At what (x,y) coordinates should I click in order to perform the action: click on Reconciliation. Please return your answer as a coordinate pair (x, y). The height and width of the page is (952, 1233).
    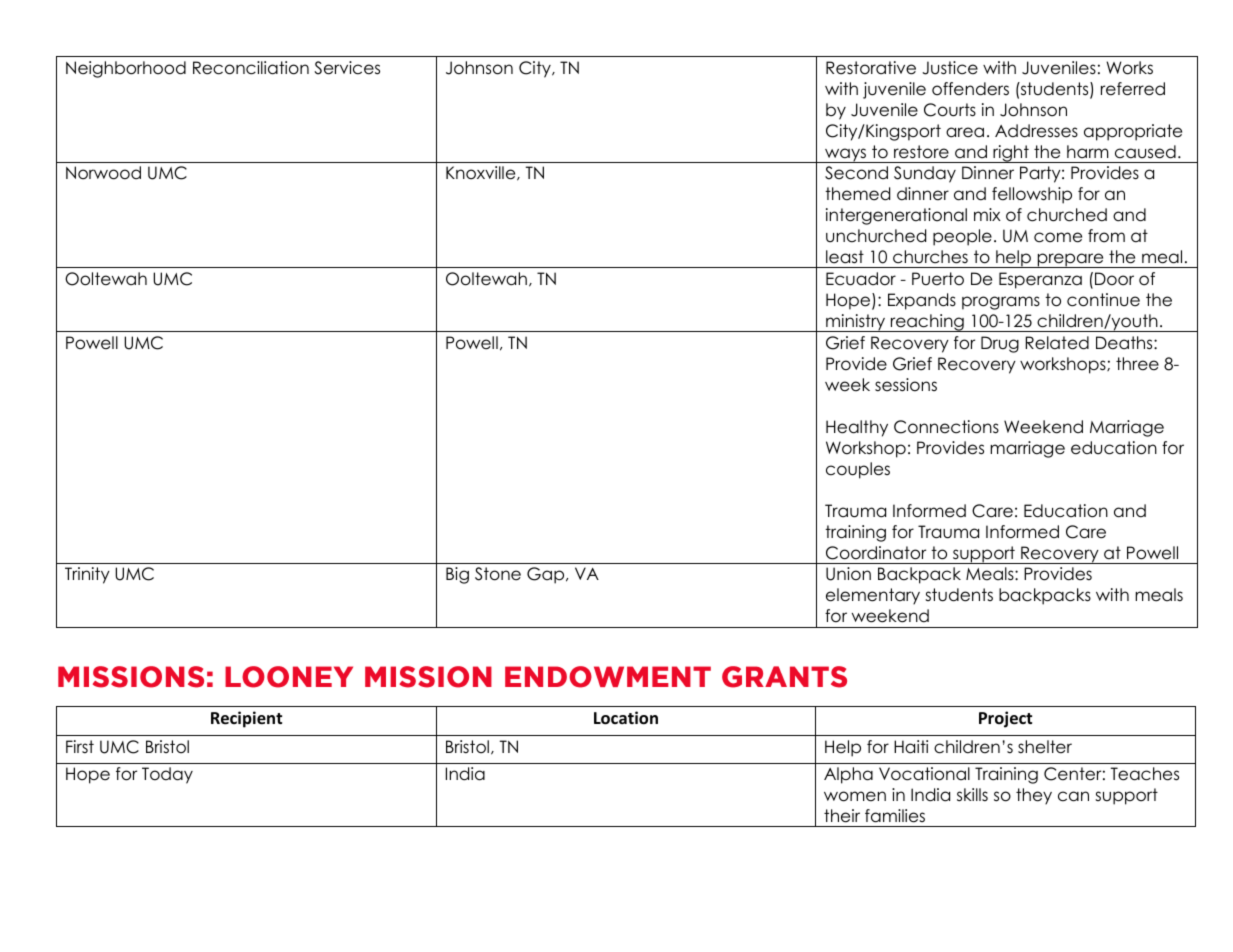
    Looking at the image, I should click on (251, 68).
